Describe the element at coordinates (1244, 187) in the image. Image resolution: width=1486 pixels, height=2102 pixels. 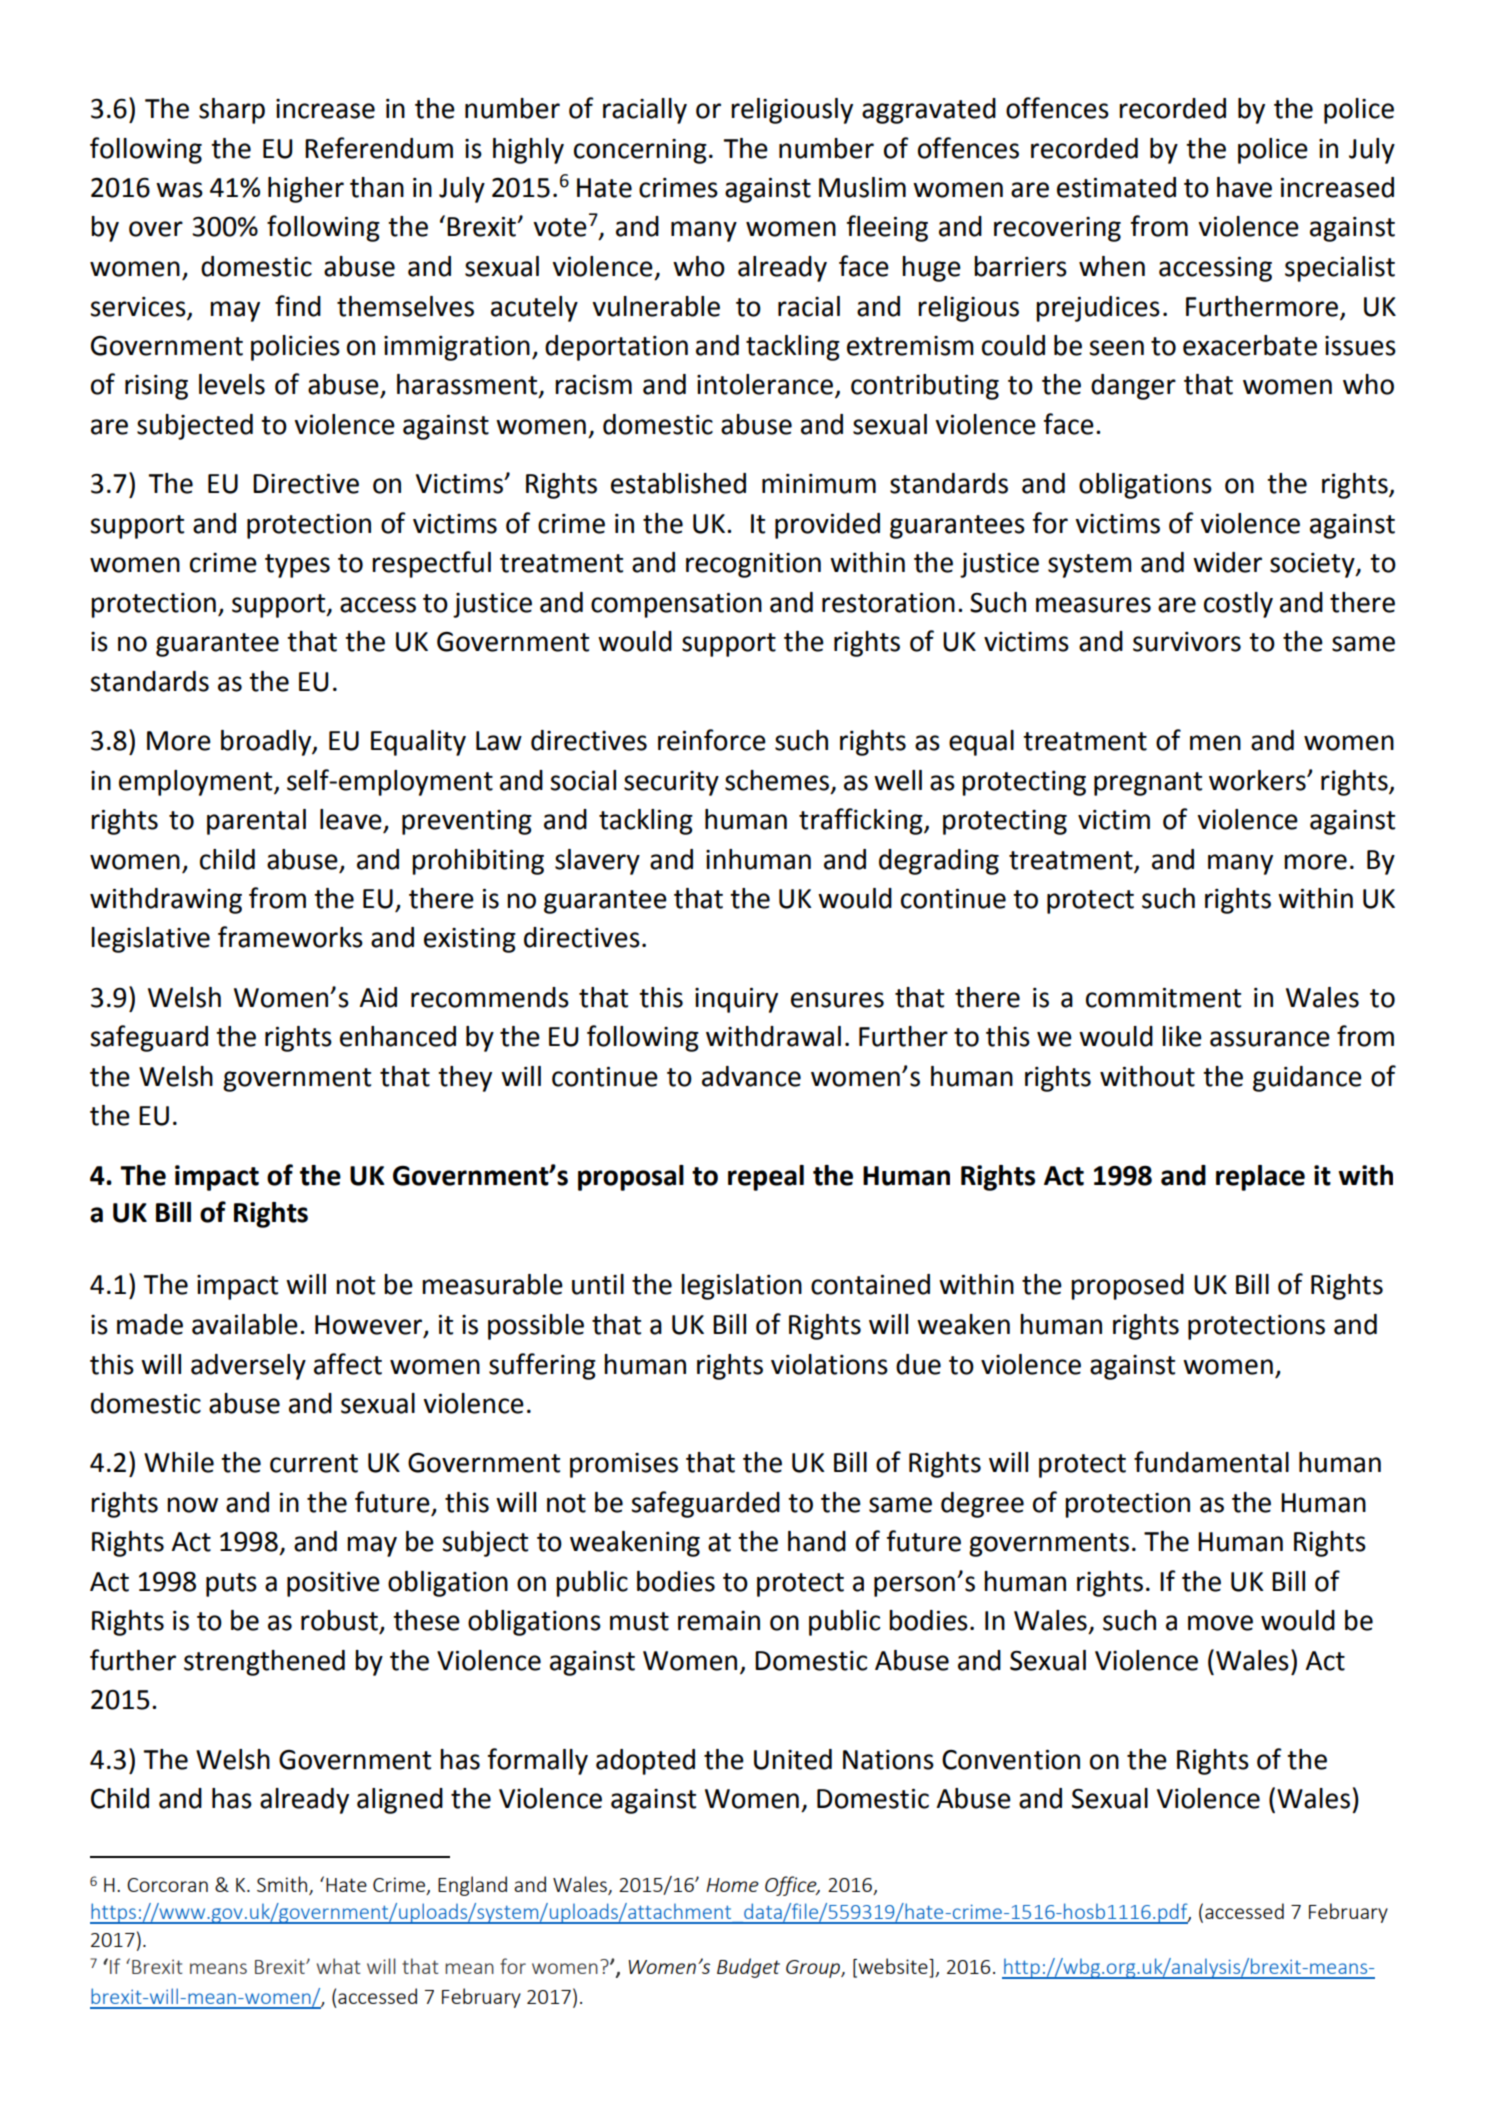
I see `have` at that location.
